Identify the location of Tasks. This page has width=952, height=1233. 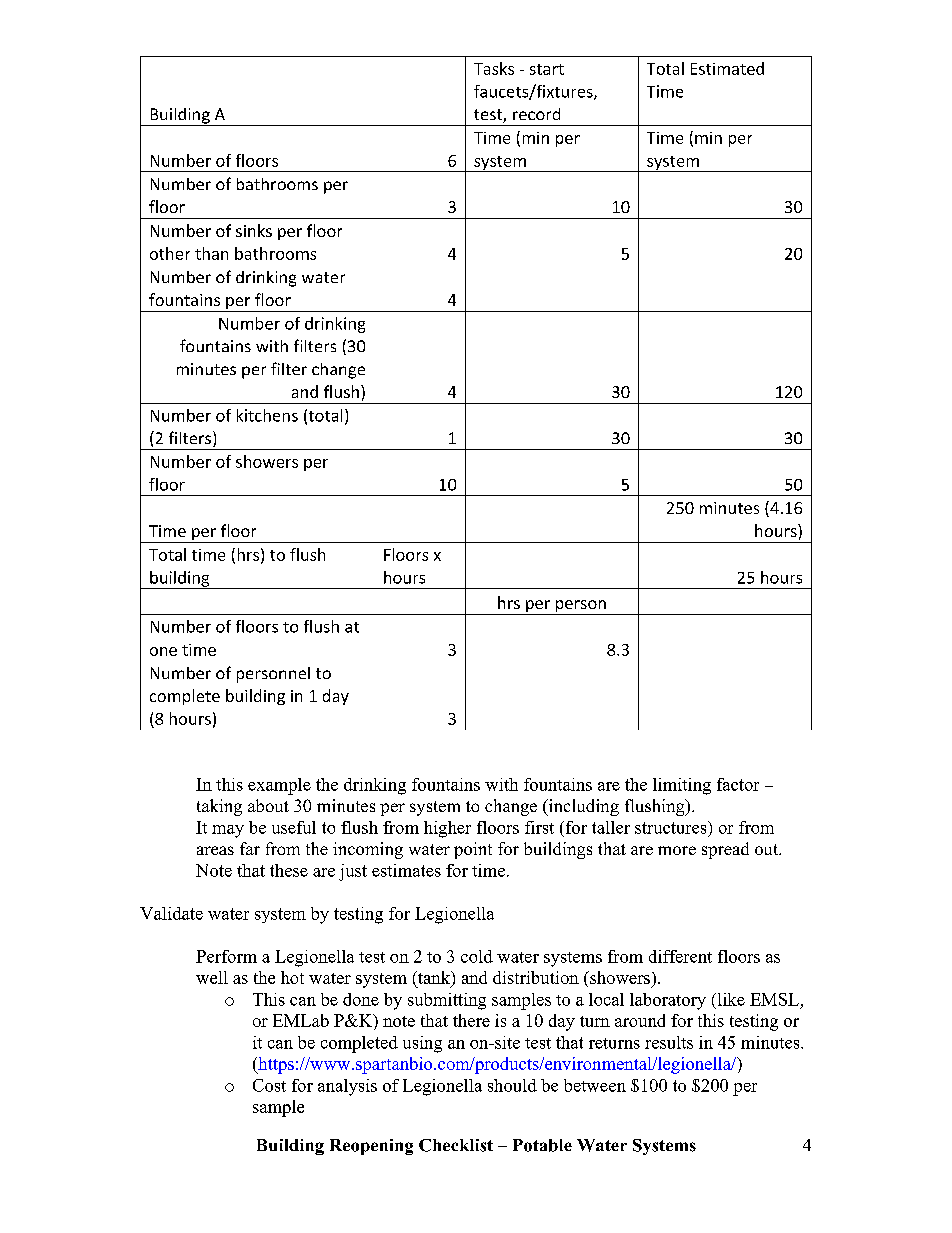
(494, 68).
